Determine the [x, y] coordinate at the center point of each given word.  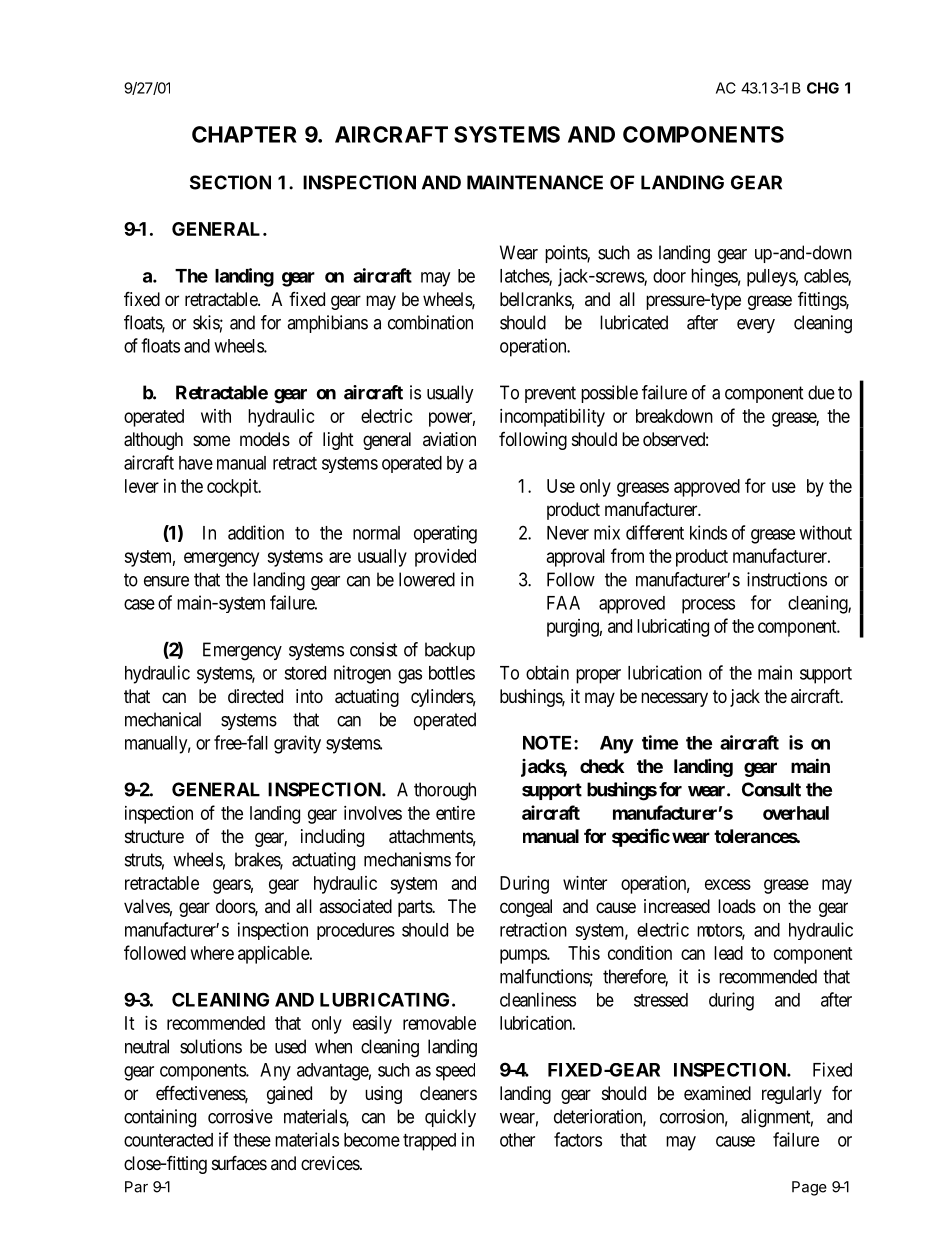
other [517, 1140]
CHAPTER [244, 134]
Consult [771, 789]
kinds [708, 532]
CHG [823, 88]
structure [154, 836]
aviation [449, 439]
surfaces [239, 1162]
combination [430, 322]
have [196, 463]
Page [809, 1188]
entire [455, 813]
